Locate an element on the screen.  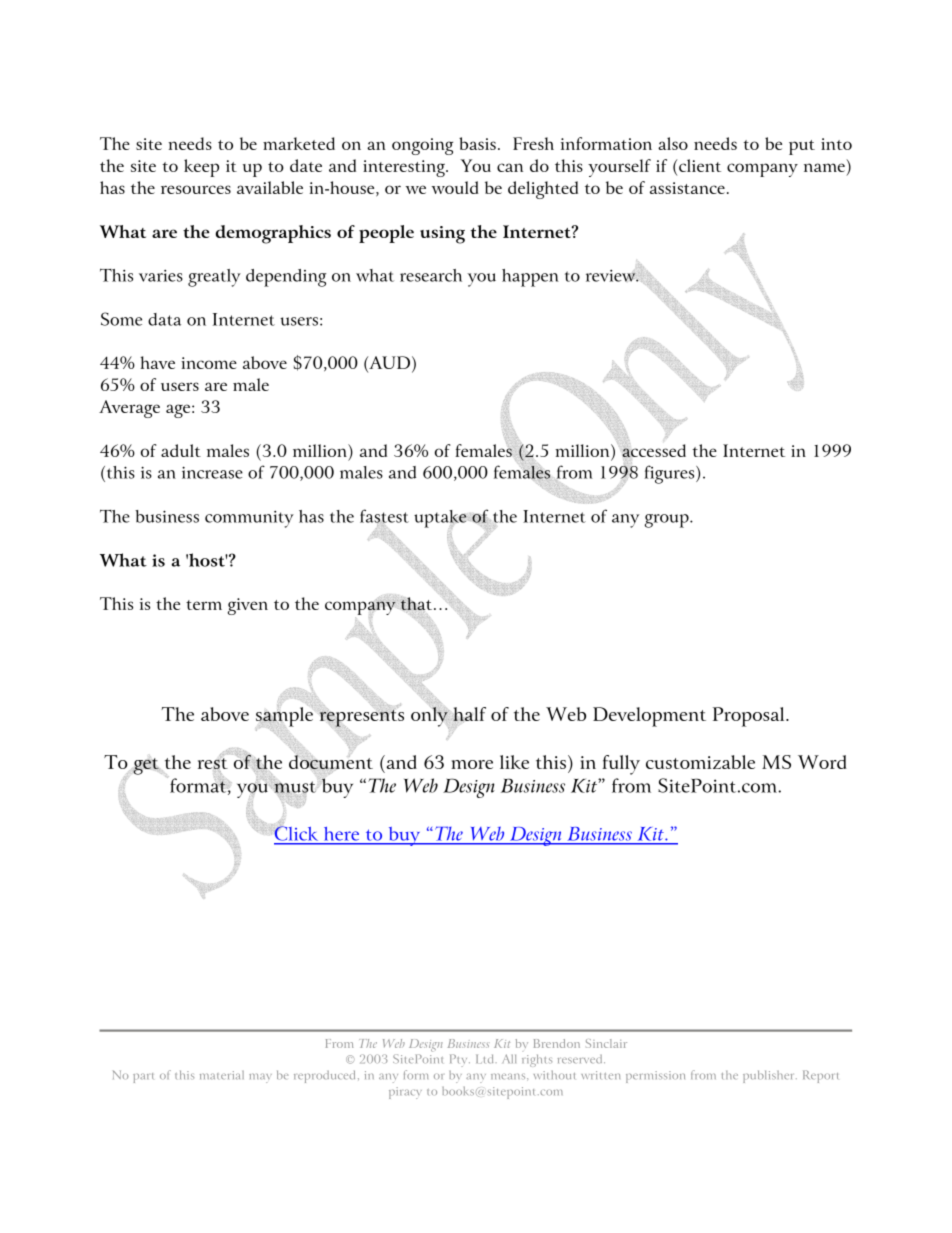
more is located at coordinates (472, 764).
